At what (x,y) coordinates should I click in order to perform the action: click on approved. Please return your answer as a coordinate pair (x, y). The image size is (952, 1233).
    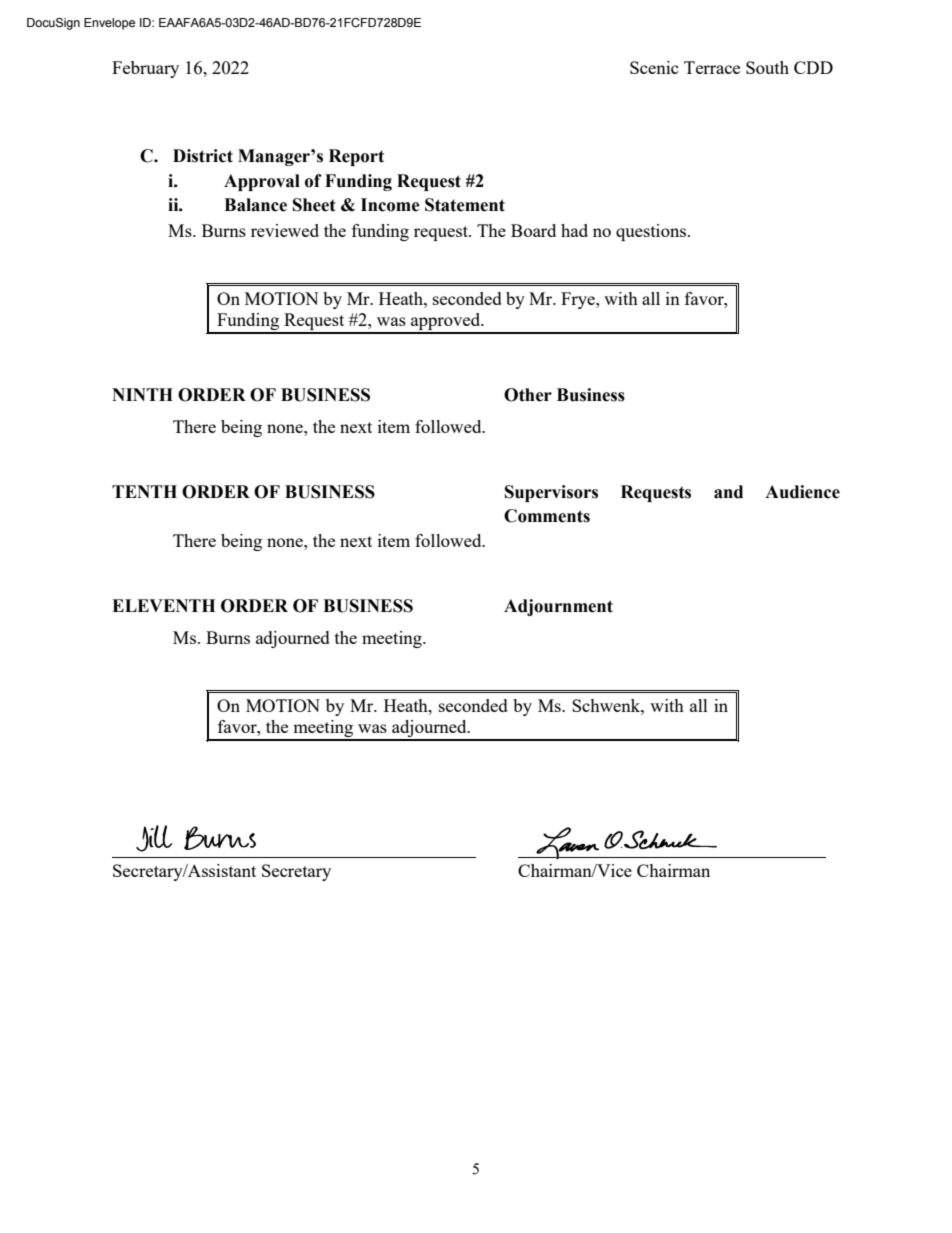
    Looking at the image, I should click on (446, 323).
